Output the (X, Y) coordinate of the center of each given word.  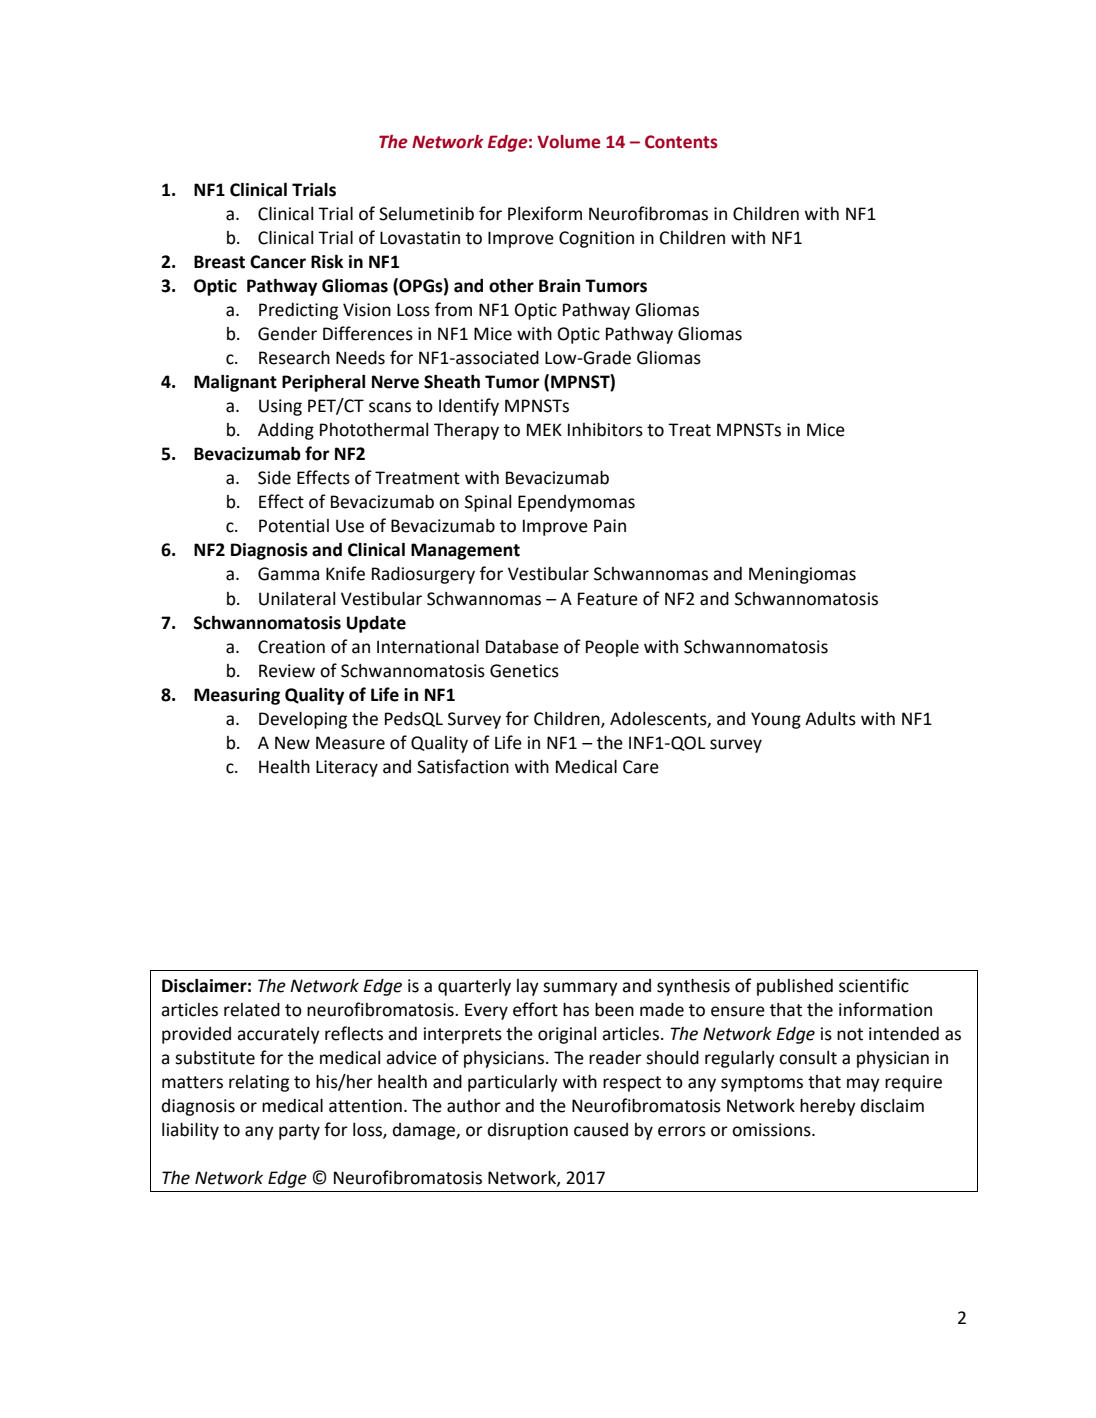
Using (280, 407)
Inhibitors (605, 430)
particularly (513, 1083)
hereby (828, 1107)
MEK (544, 429)
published (795, 987)
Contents (681, 142)
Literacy (347, 768)
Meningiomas (802, 575)
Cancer (278, 262)
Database (522, 647)
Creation (291, 647)
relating (259, 1083)
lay (528, 987)
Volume (568, 142)
